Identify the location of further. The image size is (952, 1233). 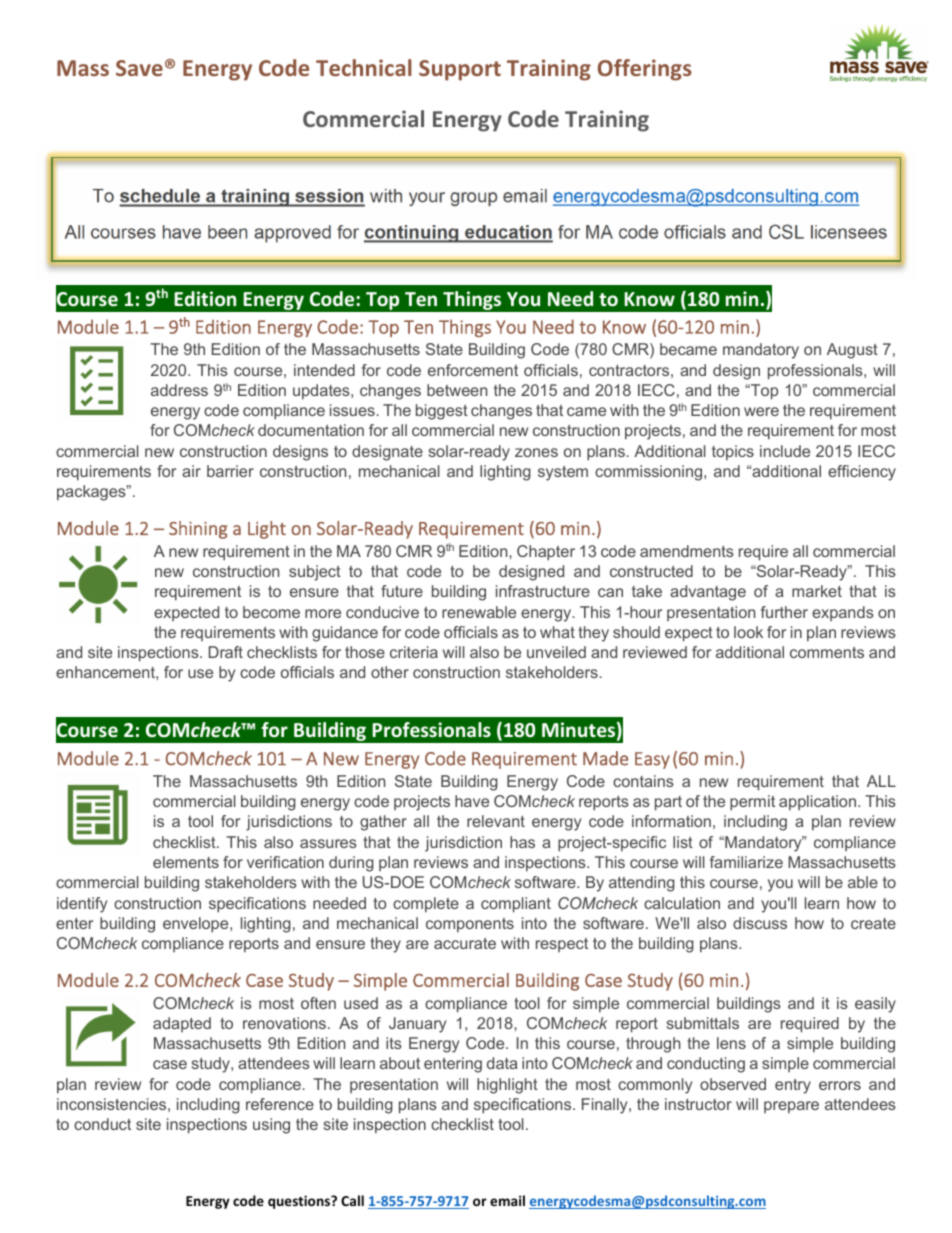
(784, 612).
